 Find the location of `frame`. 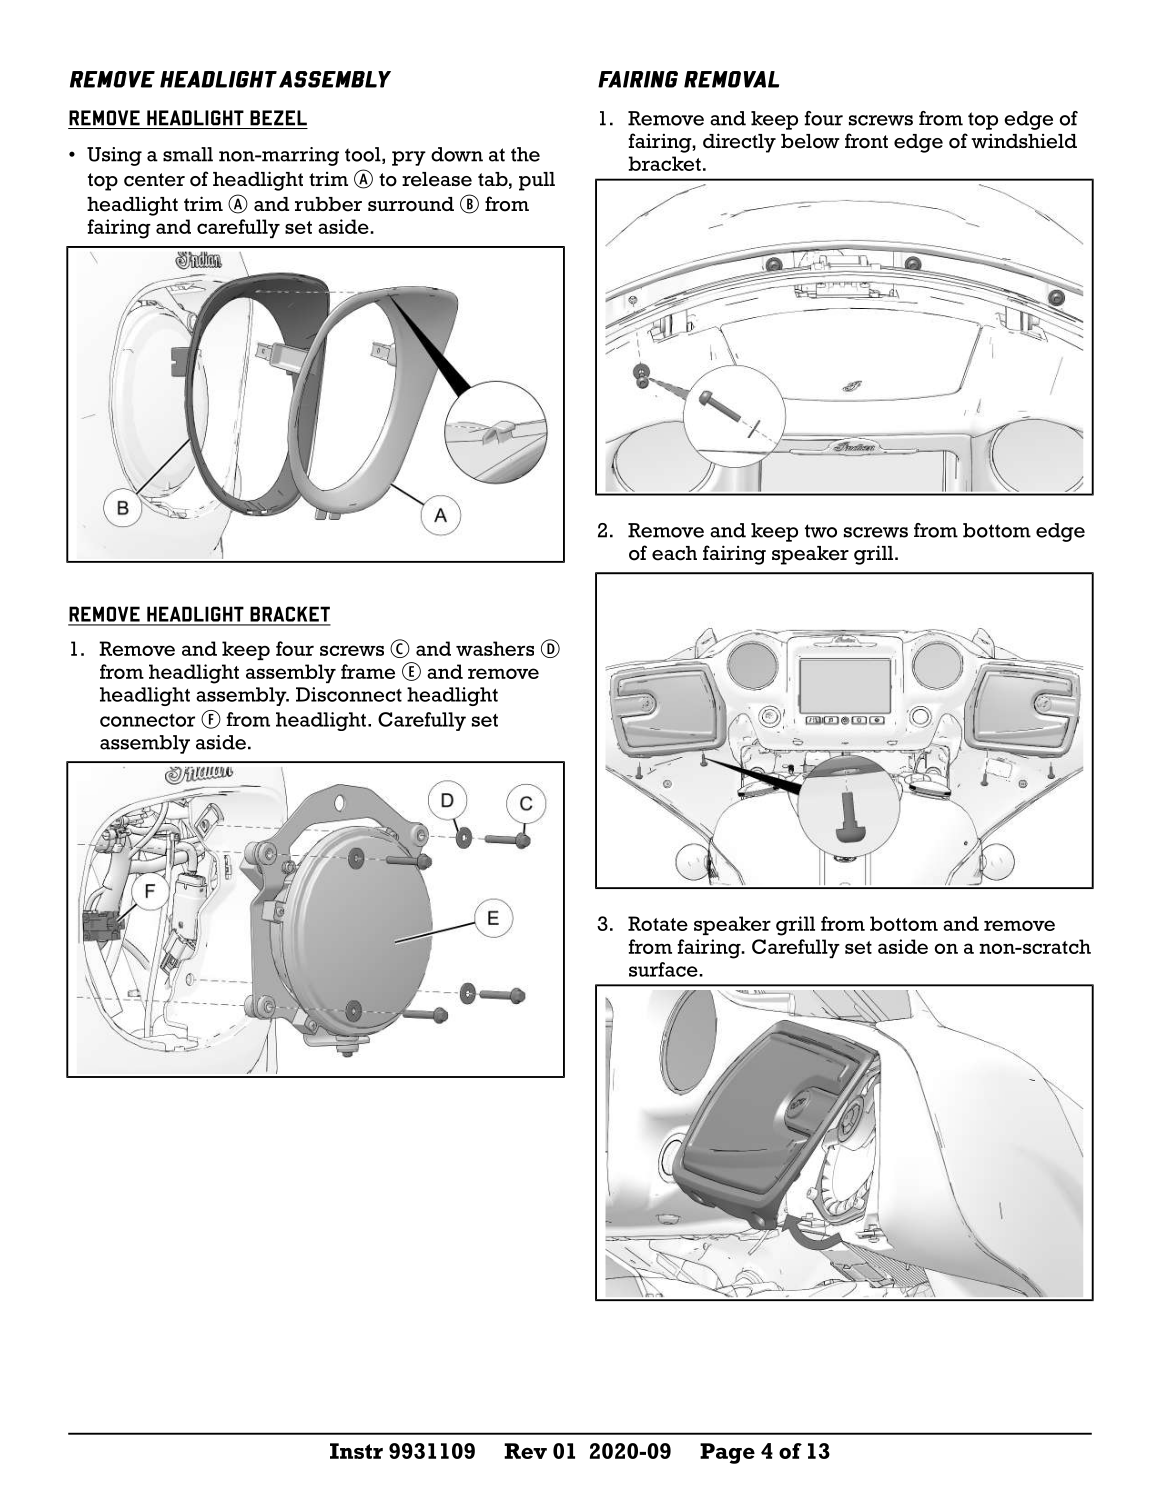

frame is located at coordinates (368, 671).
